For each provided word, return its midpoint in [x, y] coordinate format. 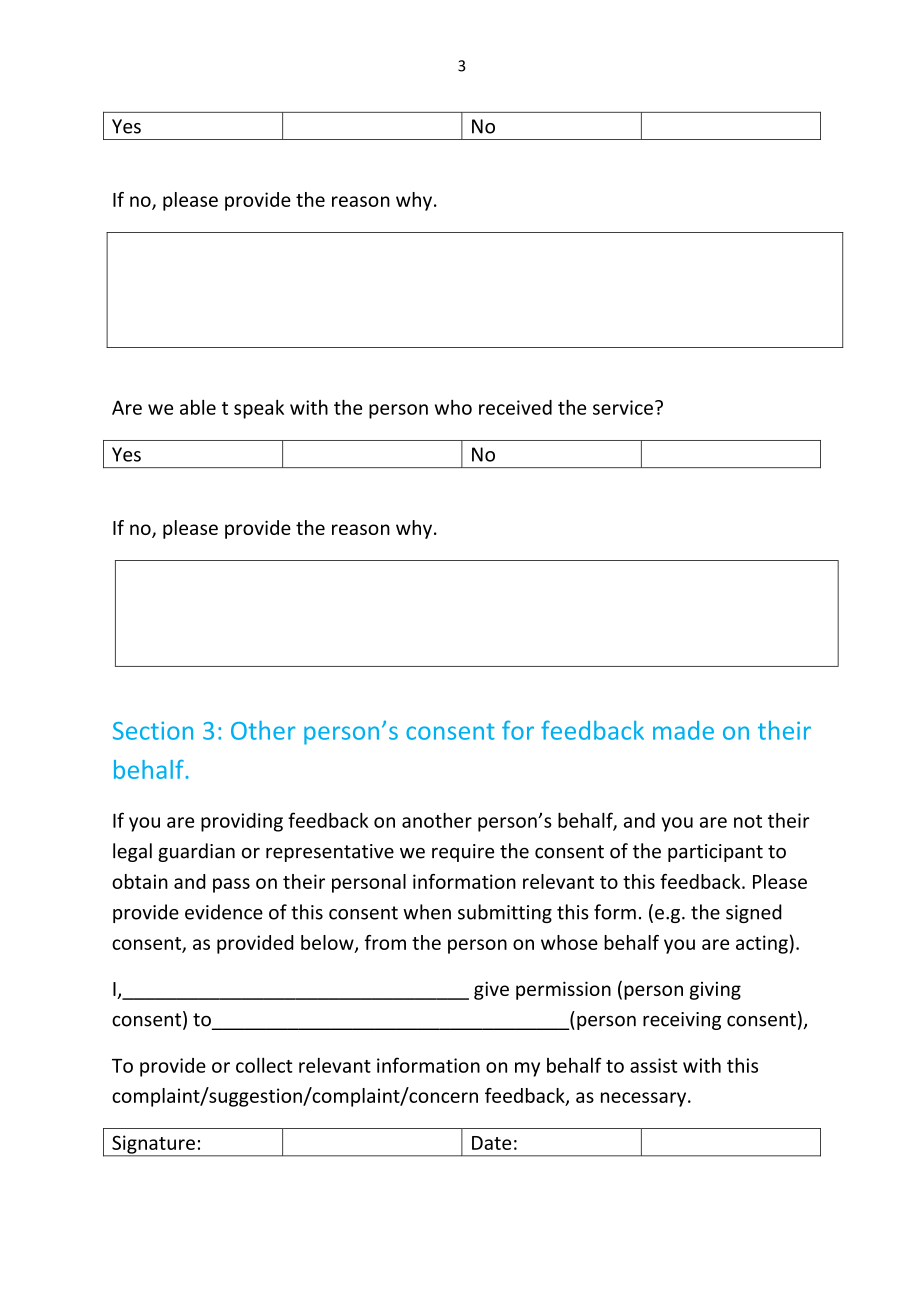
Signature [153, 1145]
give [491, 990]
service [623, 407]
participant [715, 853]
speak [259, 409]
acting [762, 944]
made [683, 730]
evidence [224, 912]
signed [754, 913]
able [198, 407]
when [427, 912]
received [515, 407]
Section [153, 730]
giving [715, 991]
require [463, 853]
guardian [196, 852]
